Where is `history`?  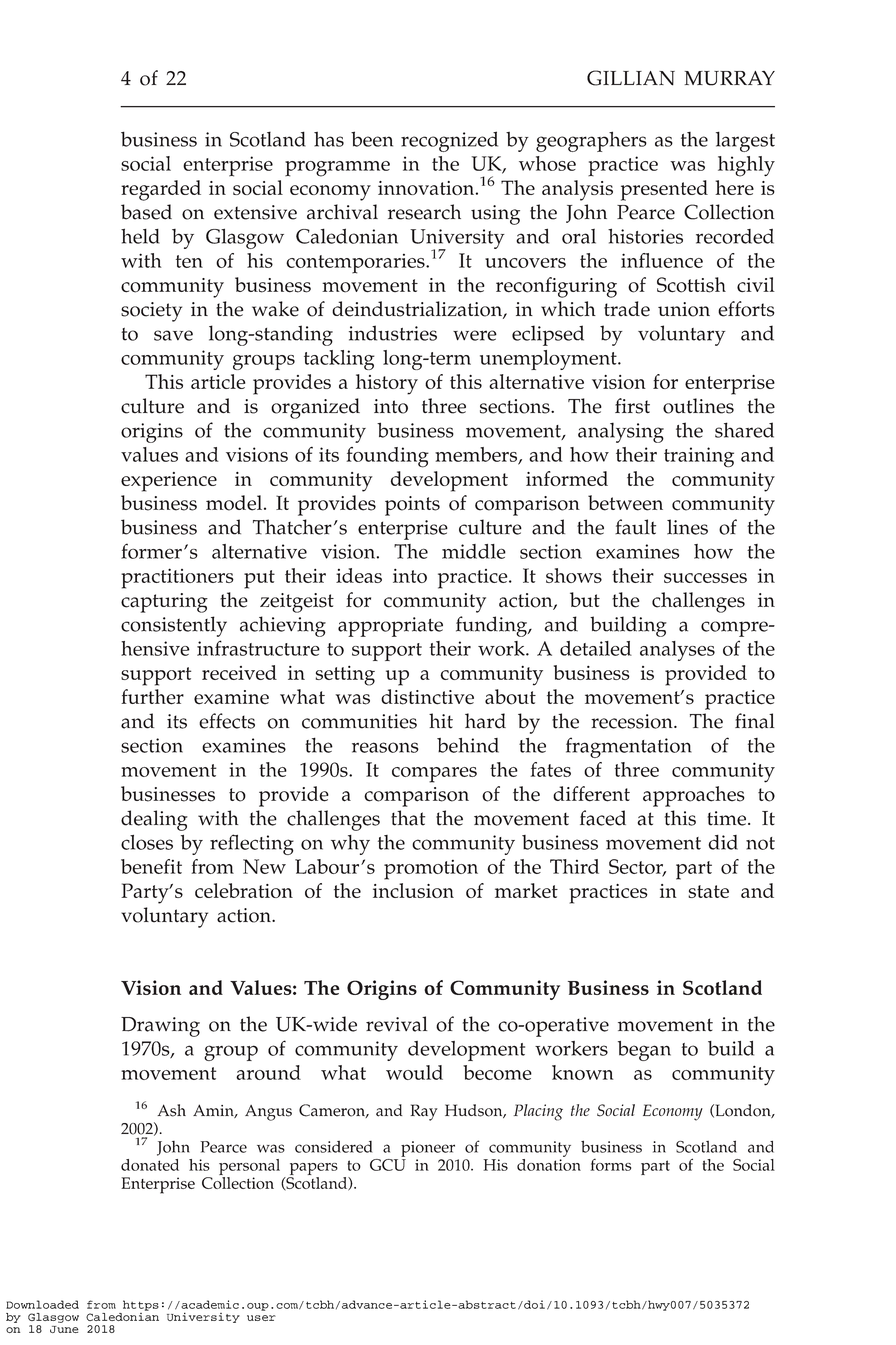
history is located at coordinates (387, 384).
